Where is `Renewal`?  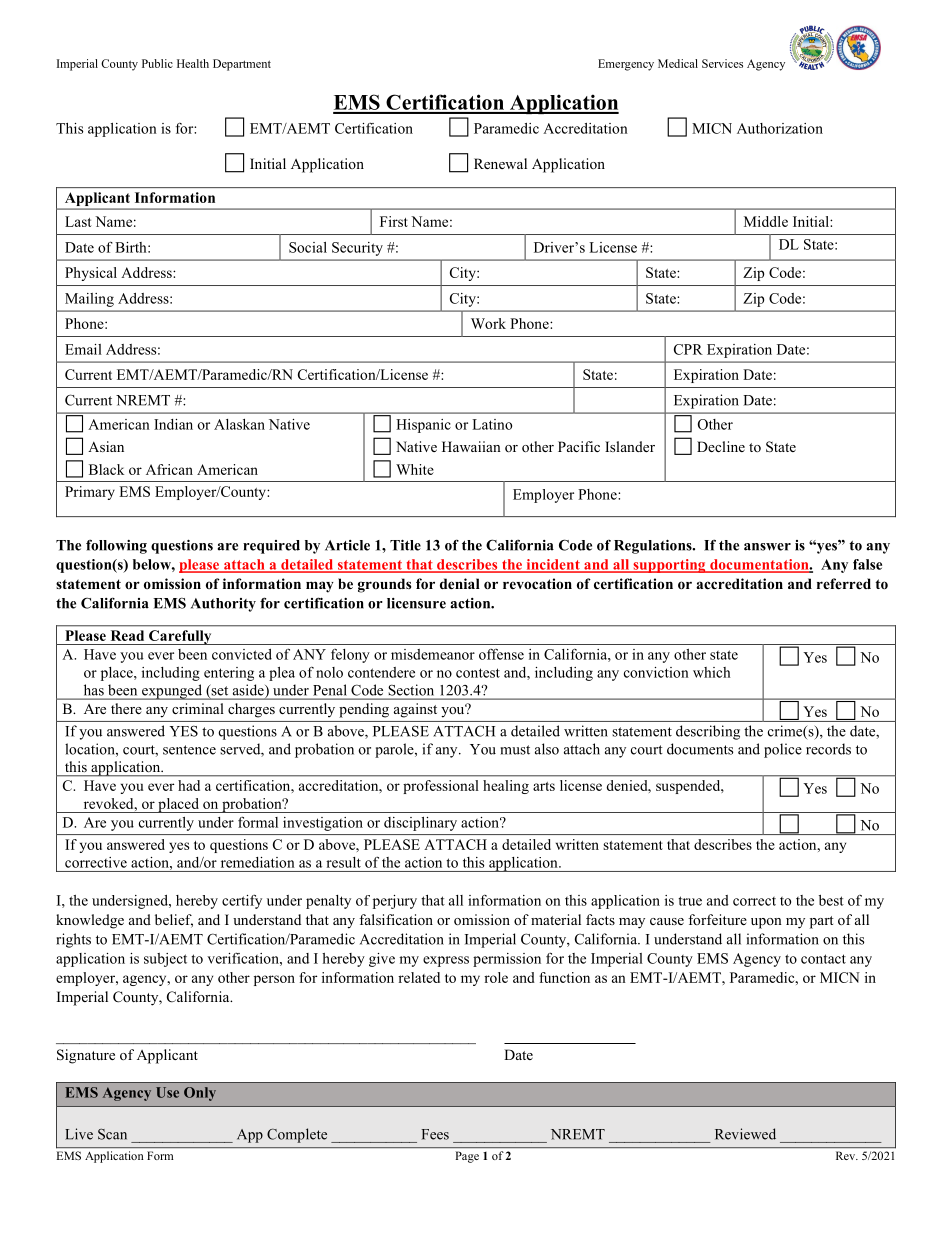
Renewal is located at coordinates (500, 163).
